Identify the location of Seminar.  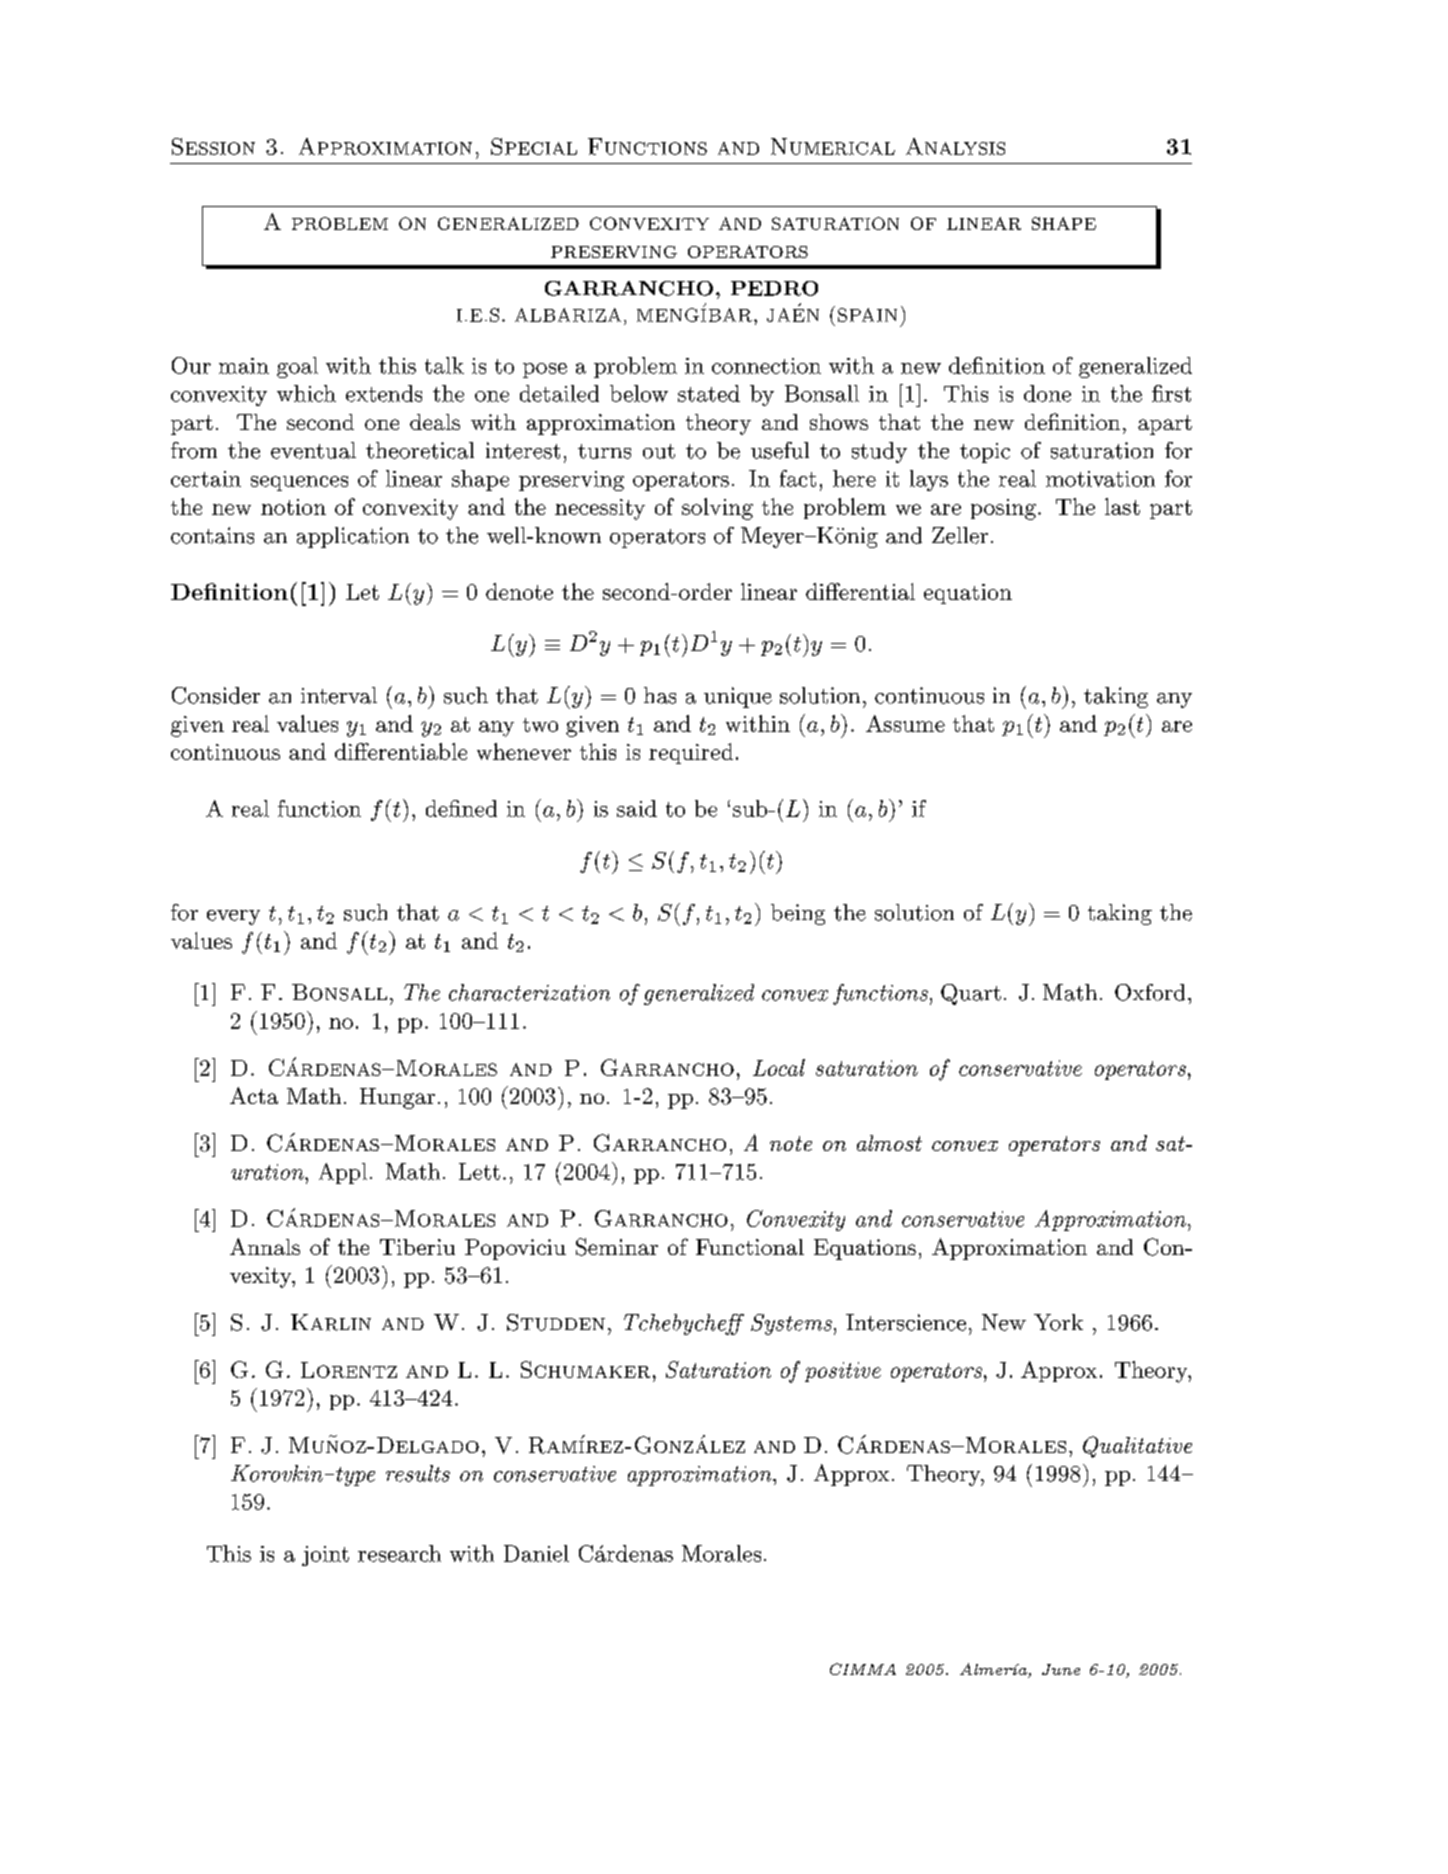
(617, 1247).
